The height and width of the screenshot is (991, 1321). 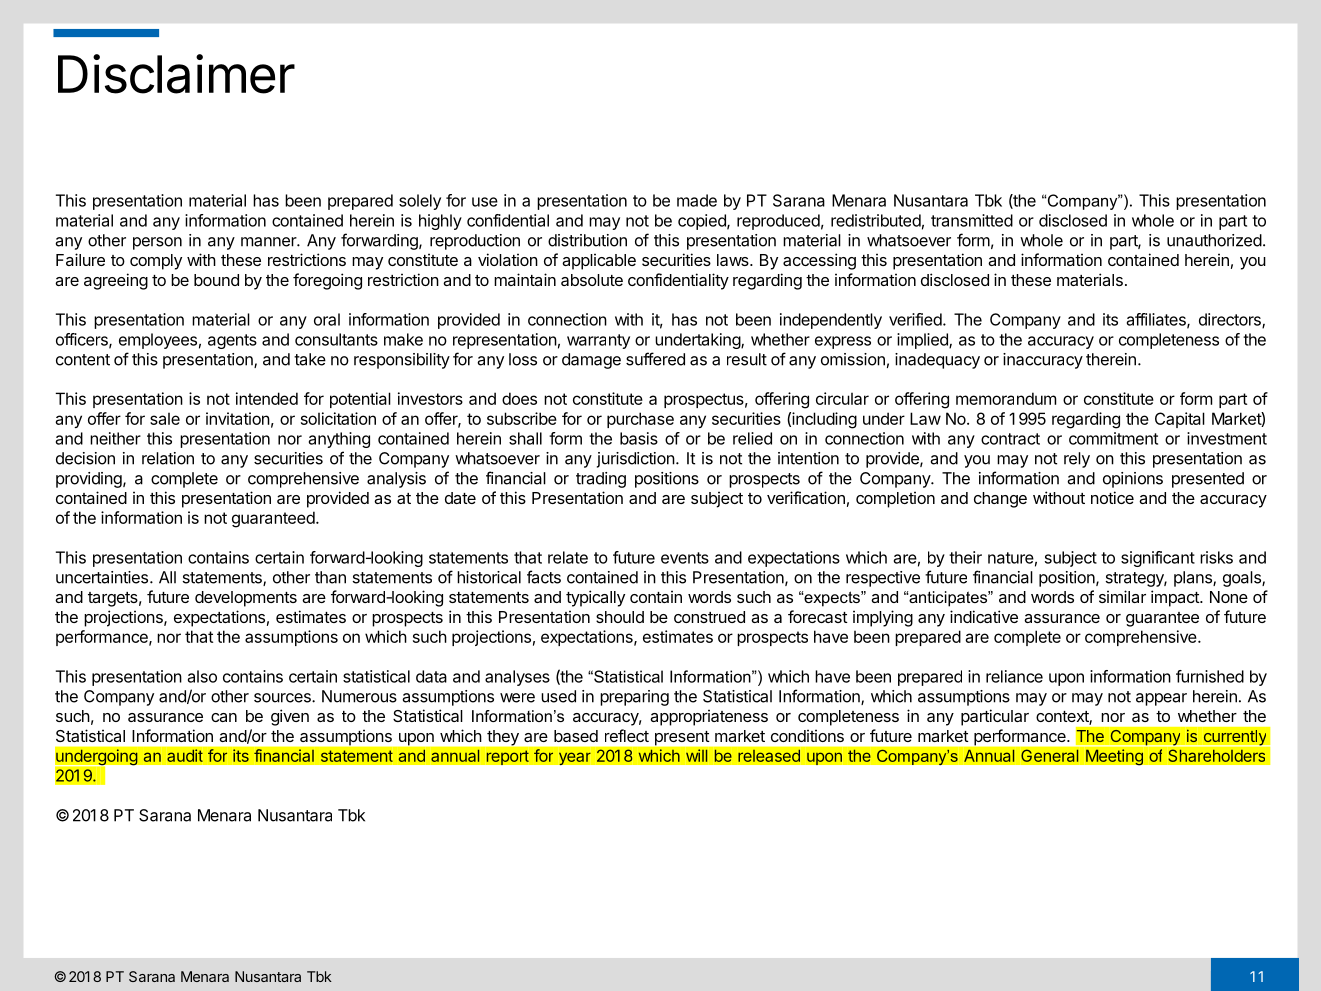 I want to click on developments, so click(x=246, y=599).
